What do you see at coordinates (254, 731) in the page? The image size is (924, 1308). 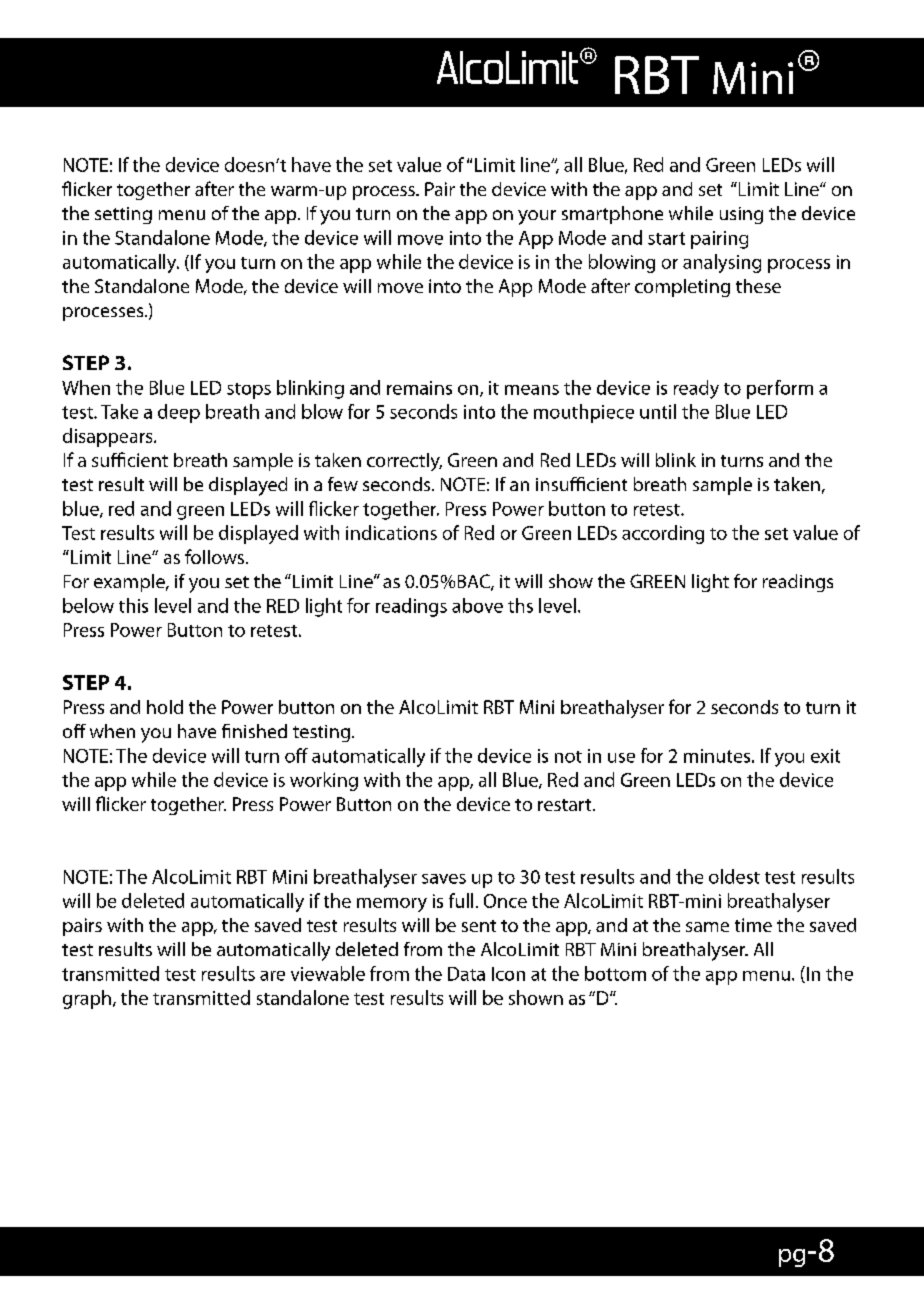 I see `finished` at bounding box center [254, 731].
